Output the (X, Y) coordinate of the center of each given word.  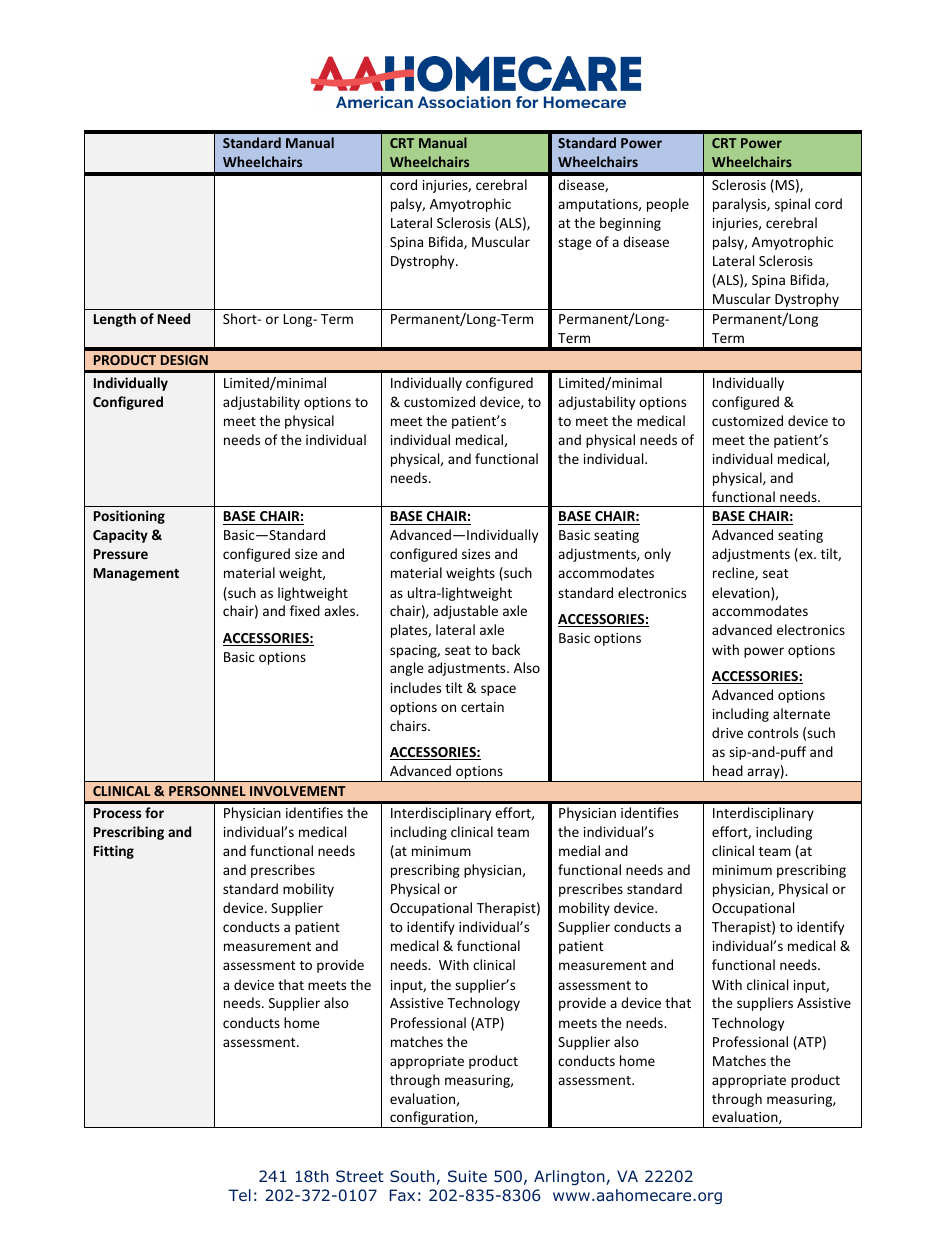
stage (575, 244)
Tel (239, 1195)
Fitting (114, 852)
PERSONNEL (207, 791)
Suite (467, 1176)
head (728, 770)
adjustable (465, 612)
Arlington (569, 1177)
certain (482, 707)
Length (115, 320)
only (657, 555)
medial (579, 850)
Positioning (129, 517)
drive (727, 732)
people (668, 205)
